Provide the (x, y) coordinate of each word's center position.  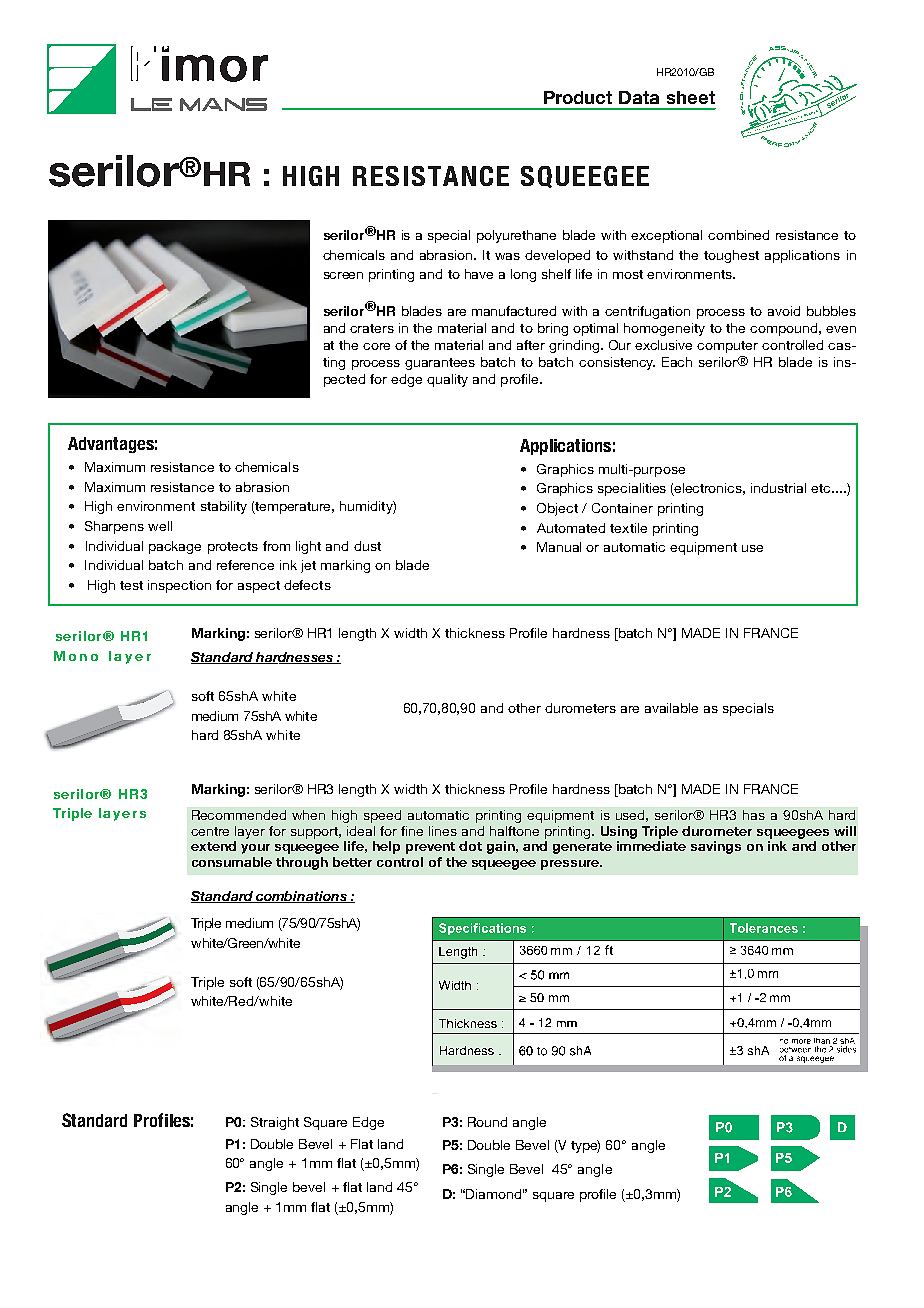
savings (716, 847)
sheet (691, 97)
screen (343, 275)
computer (727, 347)
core (376, 346)
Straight (275, 1123)
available (671, 708)
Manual (559, 547)
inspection (179, 586)
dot (470, 846)
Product (578, 97)
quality (447, 380)
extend (213, 846)
